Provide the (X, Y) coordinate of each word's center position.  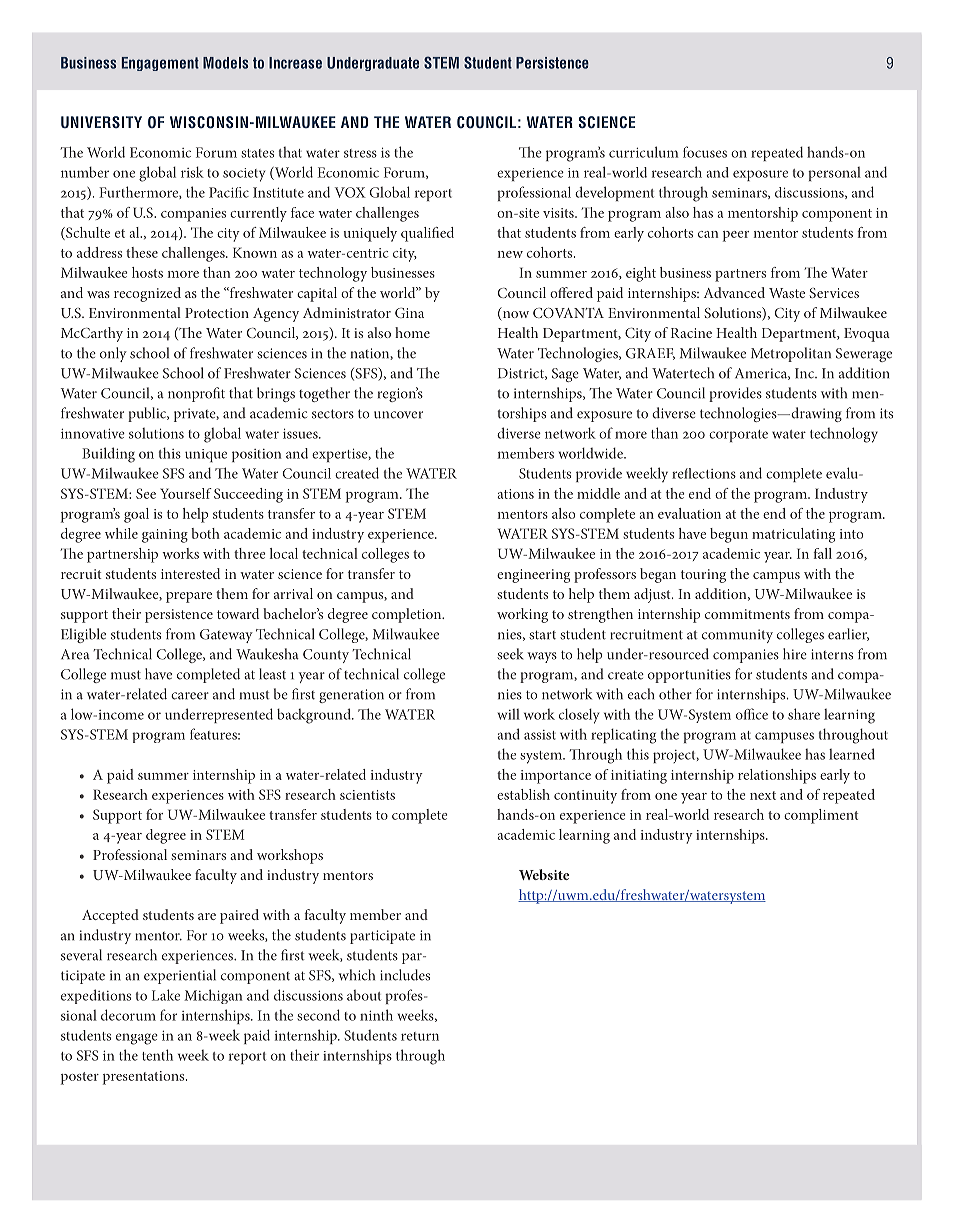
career (190, 696)
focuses (705, 152)
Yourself (186, 493)
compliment (821, 816)
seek (510, 654)
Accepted (110, 916)
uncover (398, 415)
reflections (704, 473)
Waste (787, 293)
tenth (157, 1055)
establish (523, 794)
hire (795, 654)
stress (360, 153)
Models (225, 63)
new (510, 254)
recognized (147, 294)
